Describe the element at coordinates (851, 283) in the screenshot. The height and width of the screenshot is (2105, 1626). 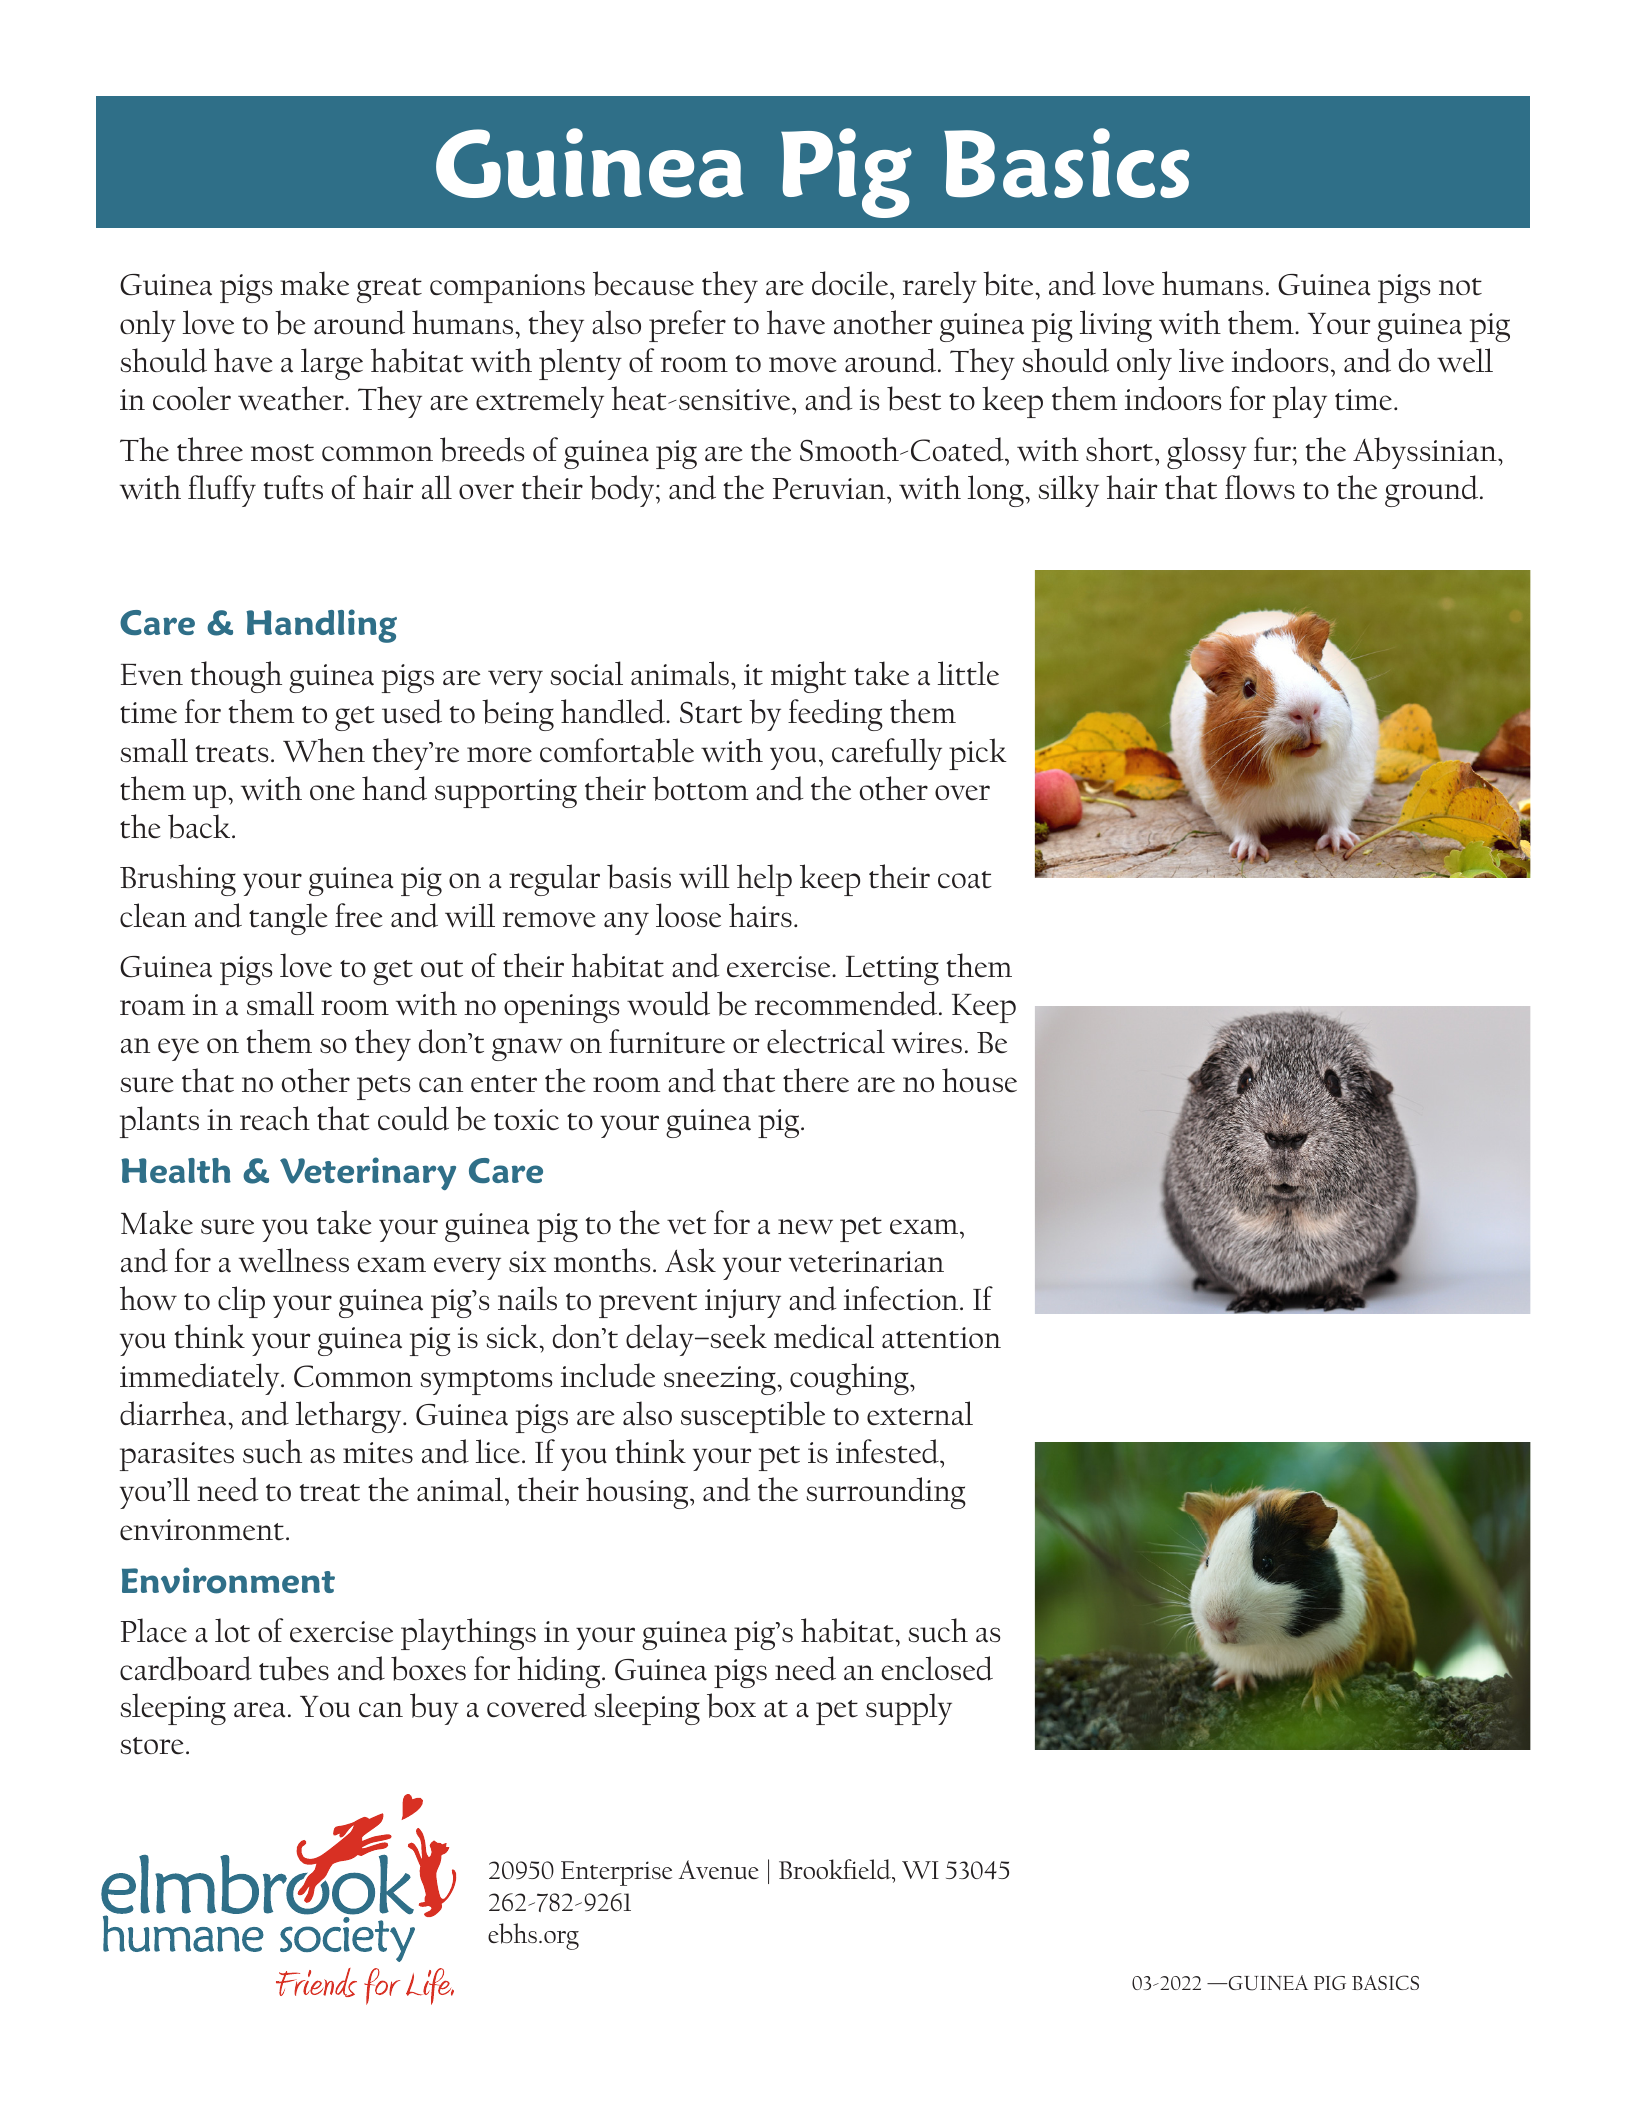
I see `docile` at that location.
